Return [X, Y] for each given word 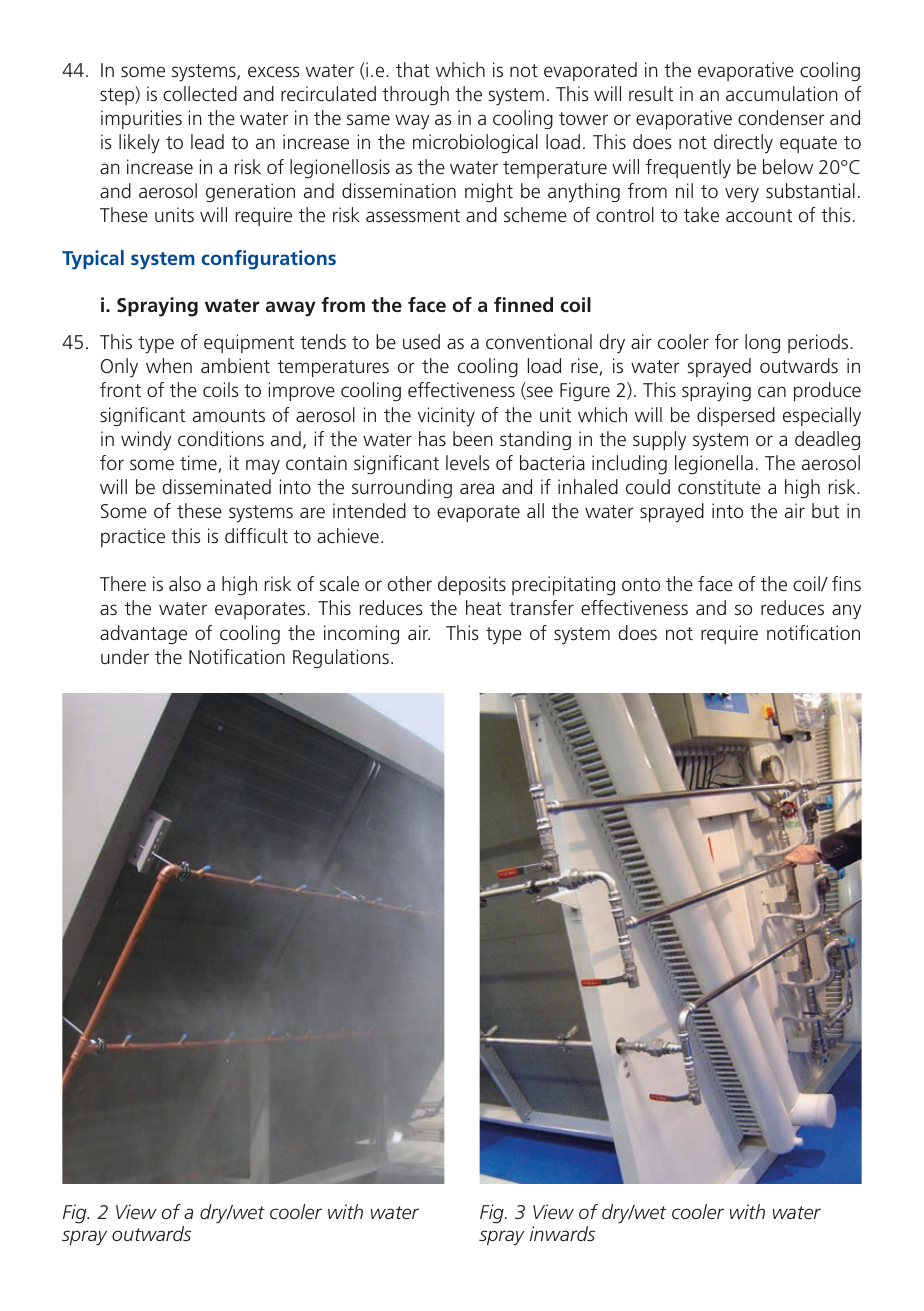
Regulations [341, 659]
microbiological [475, 144]
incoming [361, 635]
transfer [541, 607]
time [199, 464]
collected [200, 94]
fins [846, 583]
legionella [714, 465]
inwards [562, 1233]
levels [468, 462]
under [125, 656]
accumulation [782, 93]
